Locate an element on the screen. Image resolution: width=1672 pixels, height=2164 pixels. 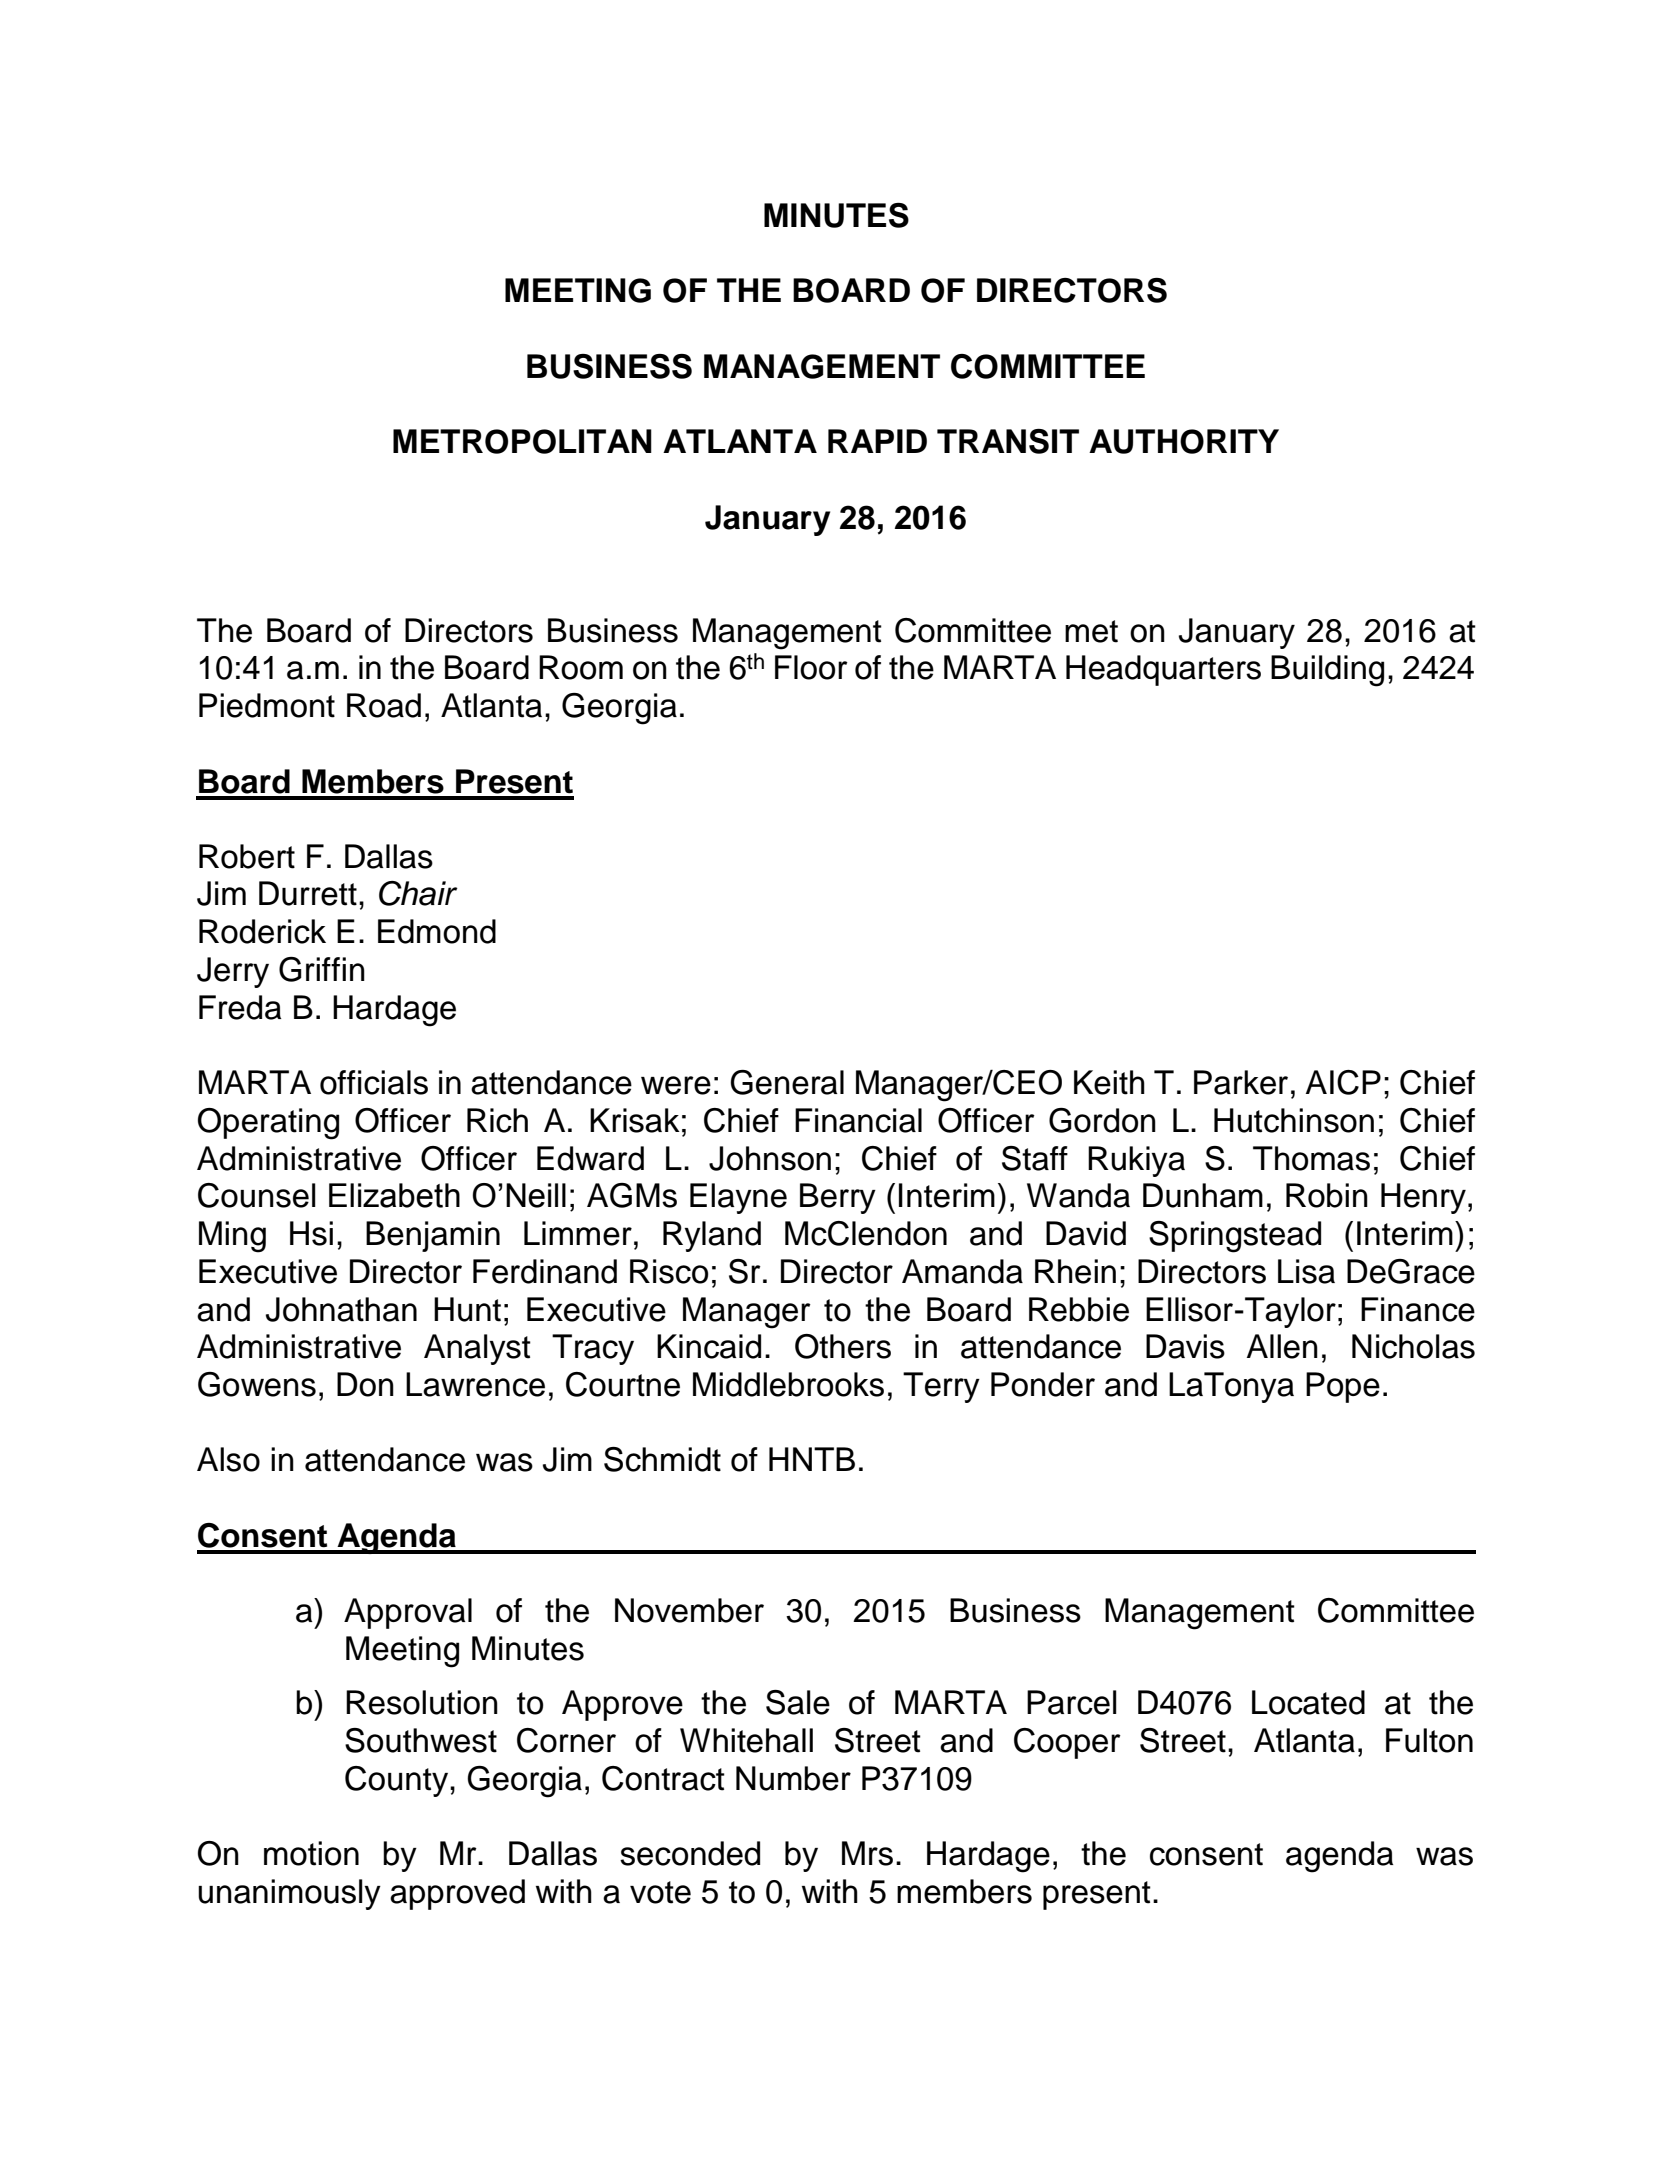
November is located at coordinates (689, 1610).
